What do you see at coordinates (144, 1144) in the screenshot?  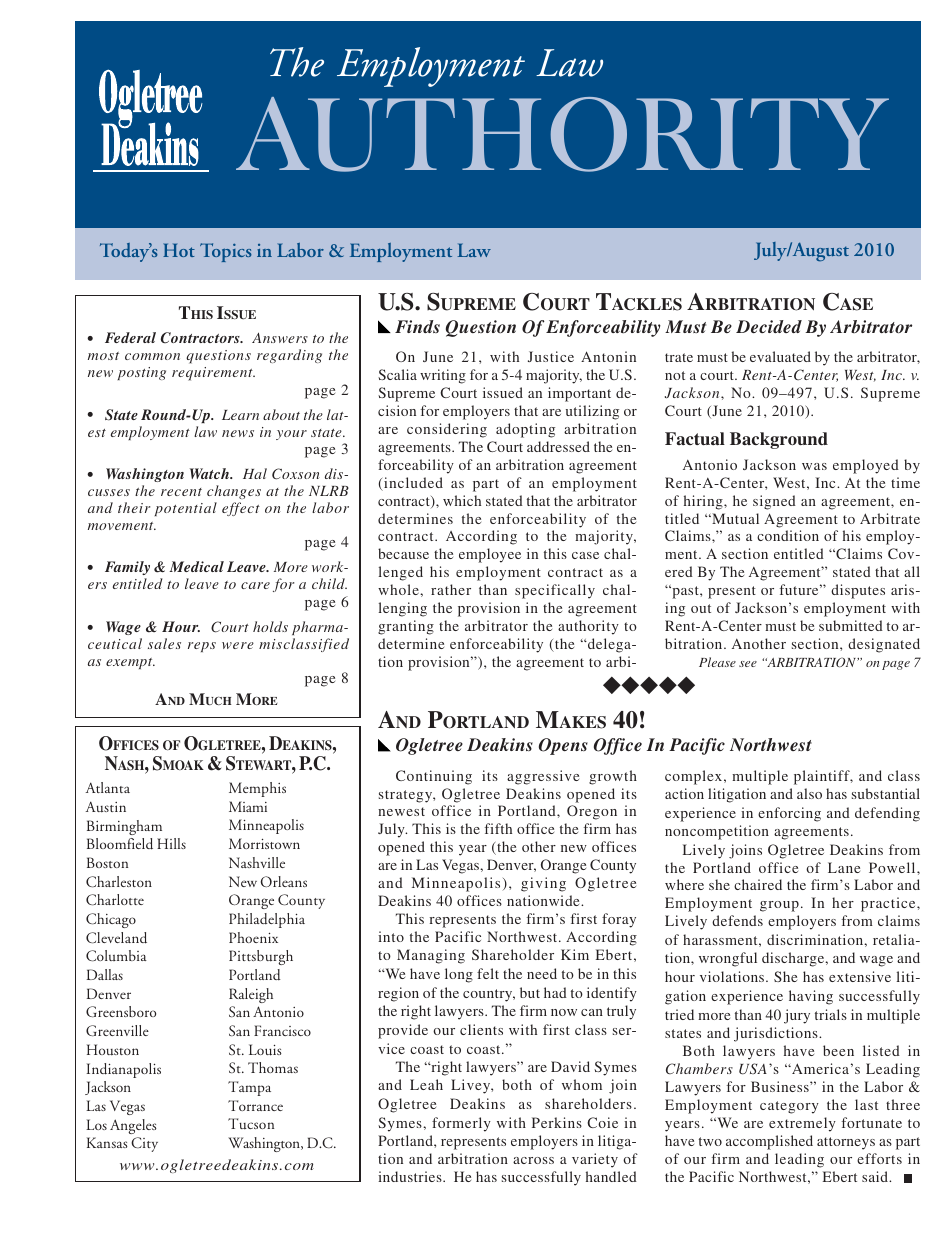 I see `City` at bounding box center [144, 1144].
